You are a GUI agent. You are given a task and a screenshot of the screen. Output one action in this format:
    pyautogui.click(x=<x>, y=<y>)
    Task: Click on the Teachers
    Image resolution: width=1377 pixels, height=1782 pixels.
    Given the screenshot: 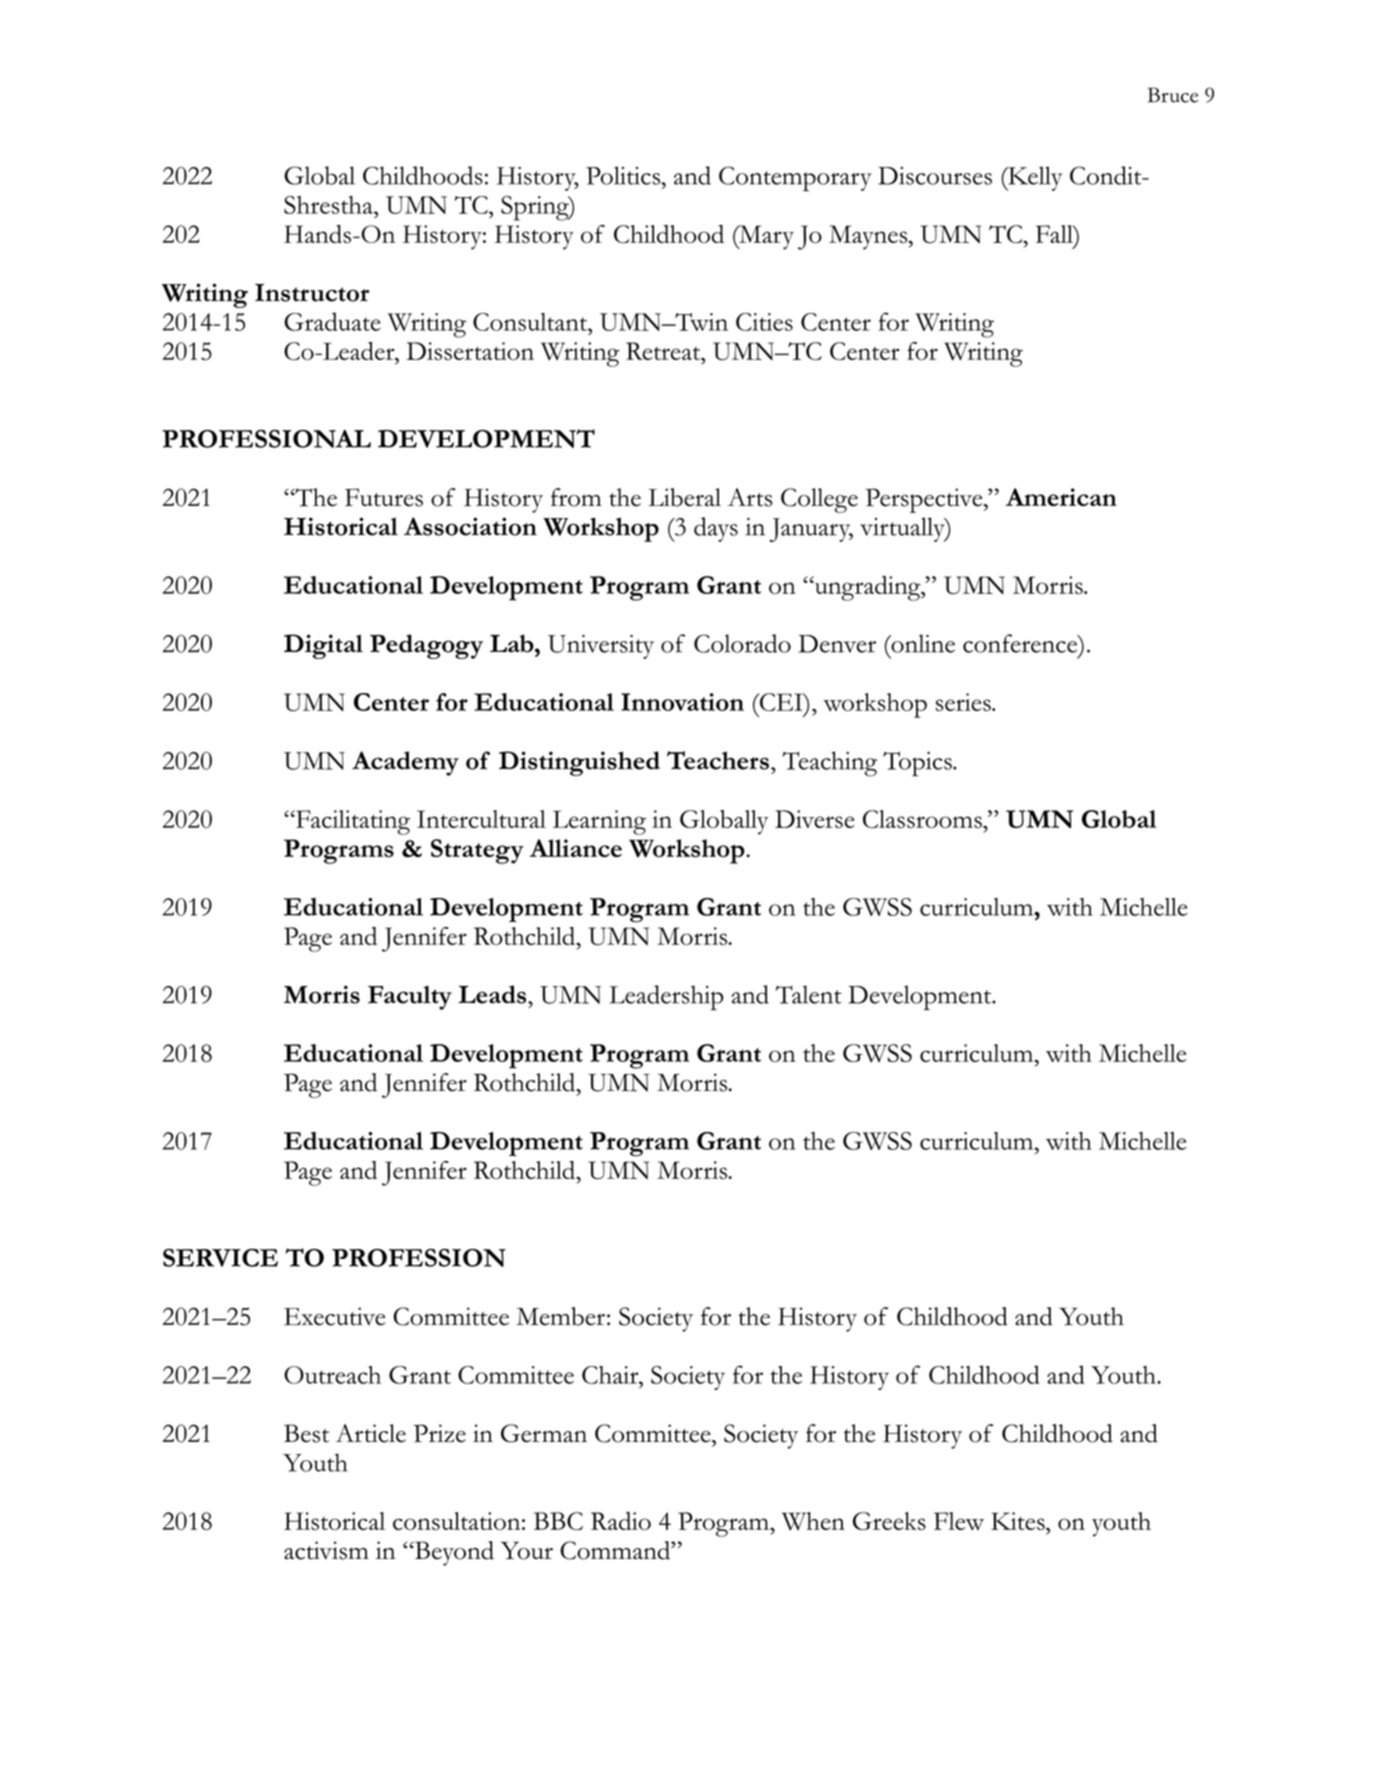 What is the action you would take?
    pyautogui.click(x=718, y=760)
